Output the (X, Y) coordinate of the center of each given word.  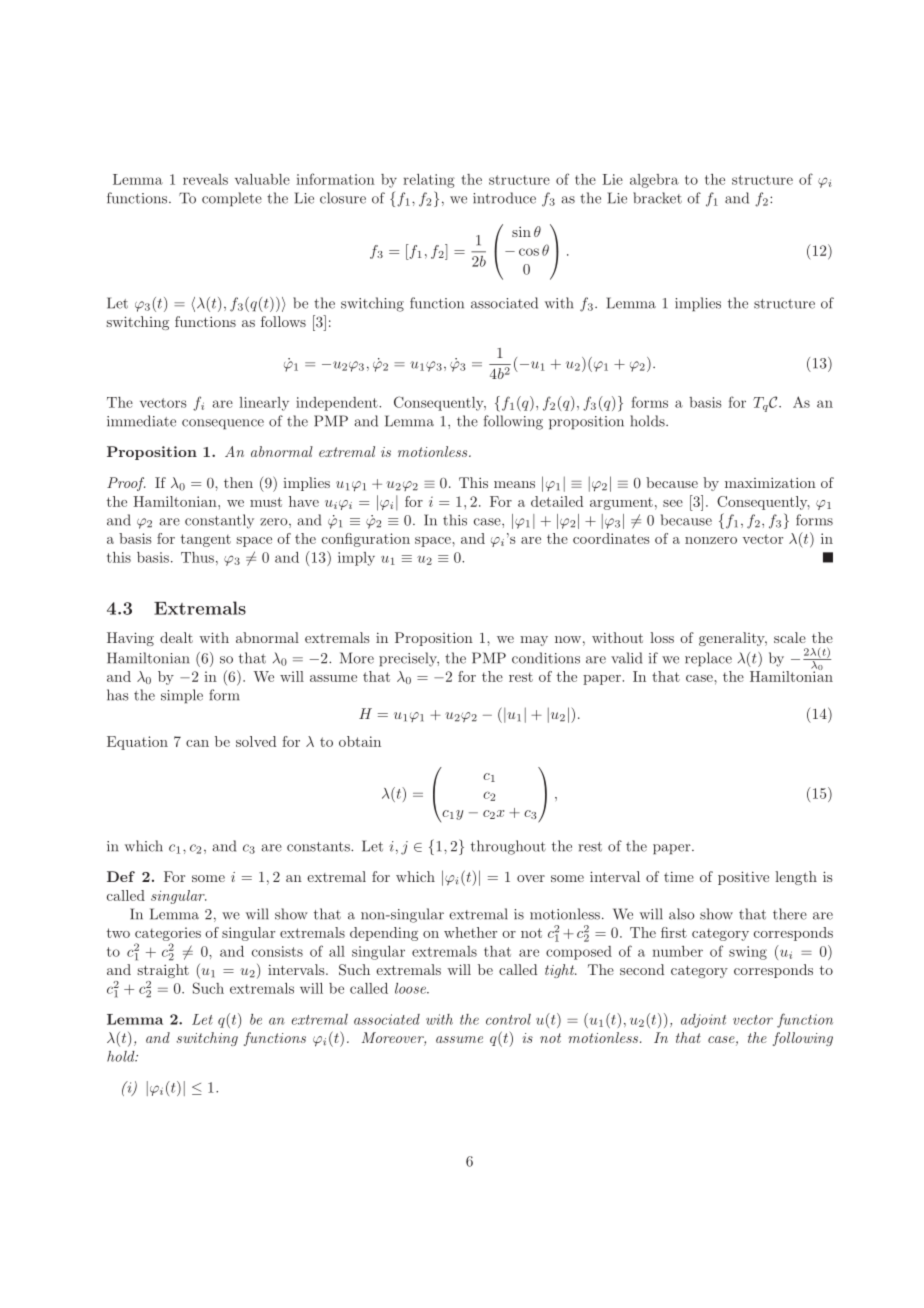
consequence (223, 424)
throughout (508, 847)
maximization (770, 483)
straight (163, 971)
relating (429, 181)
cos (529, 252)
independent (338, 404)
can (197, 743)
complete (232, 199)
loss (662, 637)
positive (743, 878)
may (534, 641)
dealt (176, 637)
